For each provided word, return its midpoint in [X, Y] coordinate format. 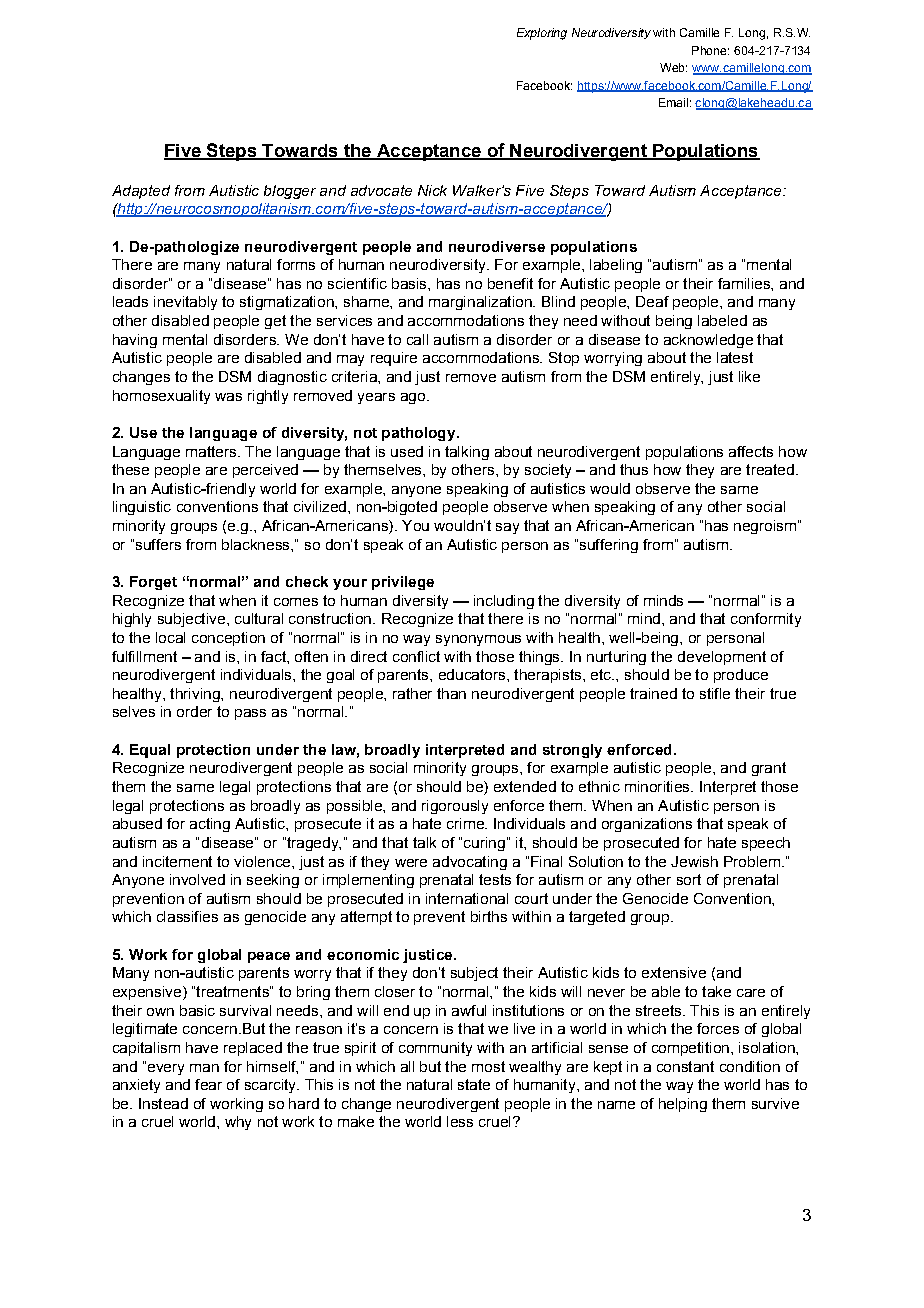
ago [413, 398]
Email [673, 102]
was [228, 397]
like [749, 376]
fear [208, 1084]
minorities [658, 786]
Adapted [141, 192]
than [451, 693]
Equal [150, 751]
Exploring [542, 34]
